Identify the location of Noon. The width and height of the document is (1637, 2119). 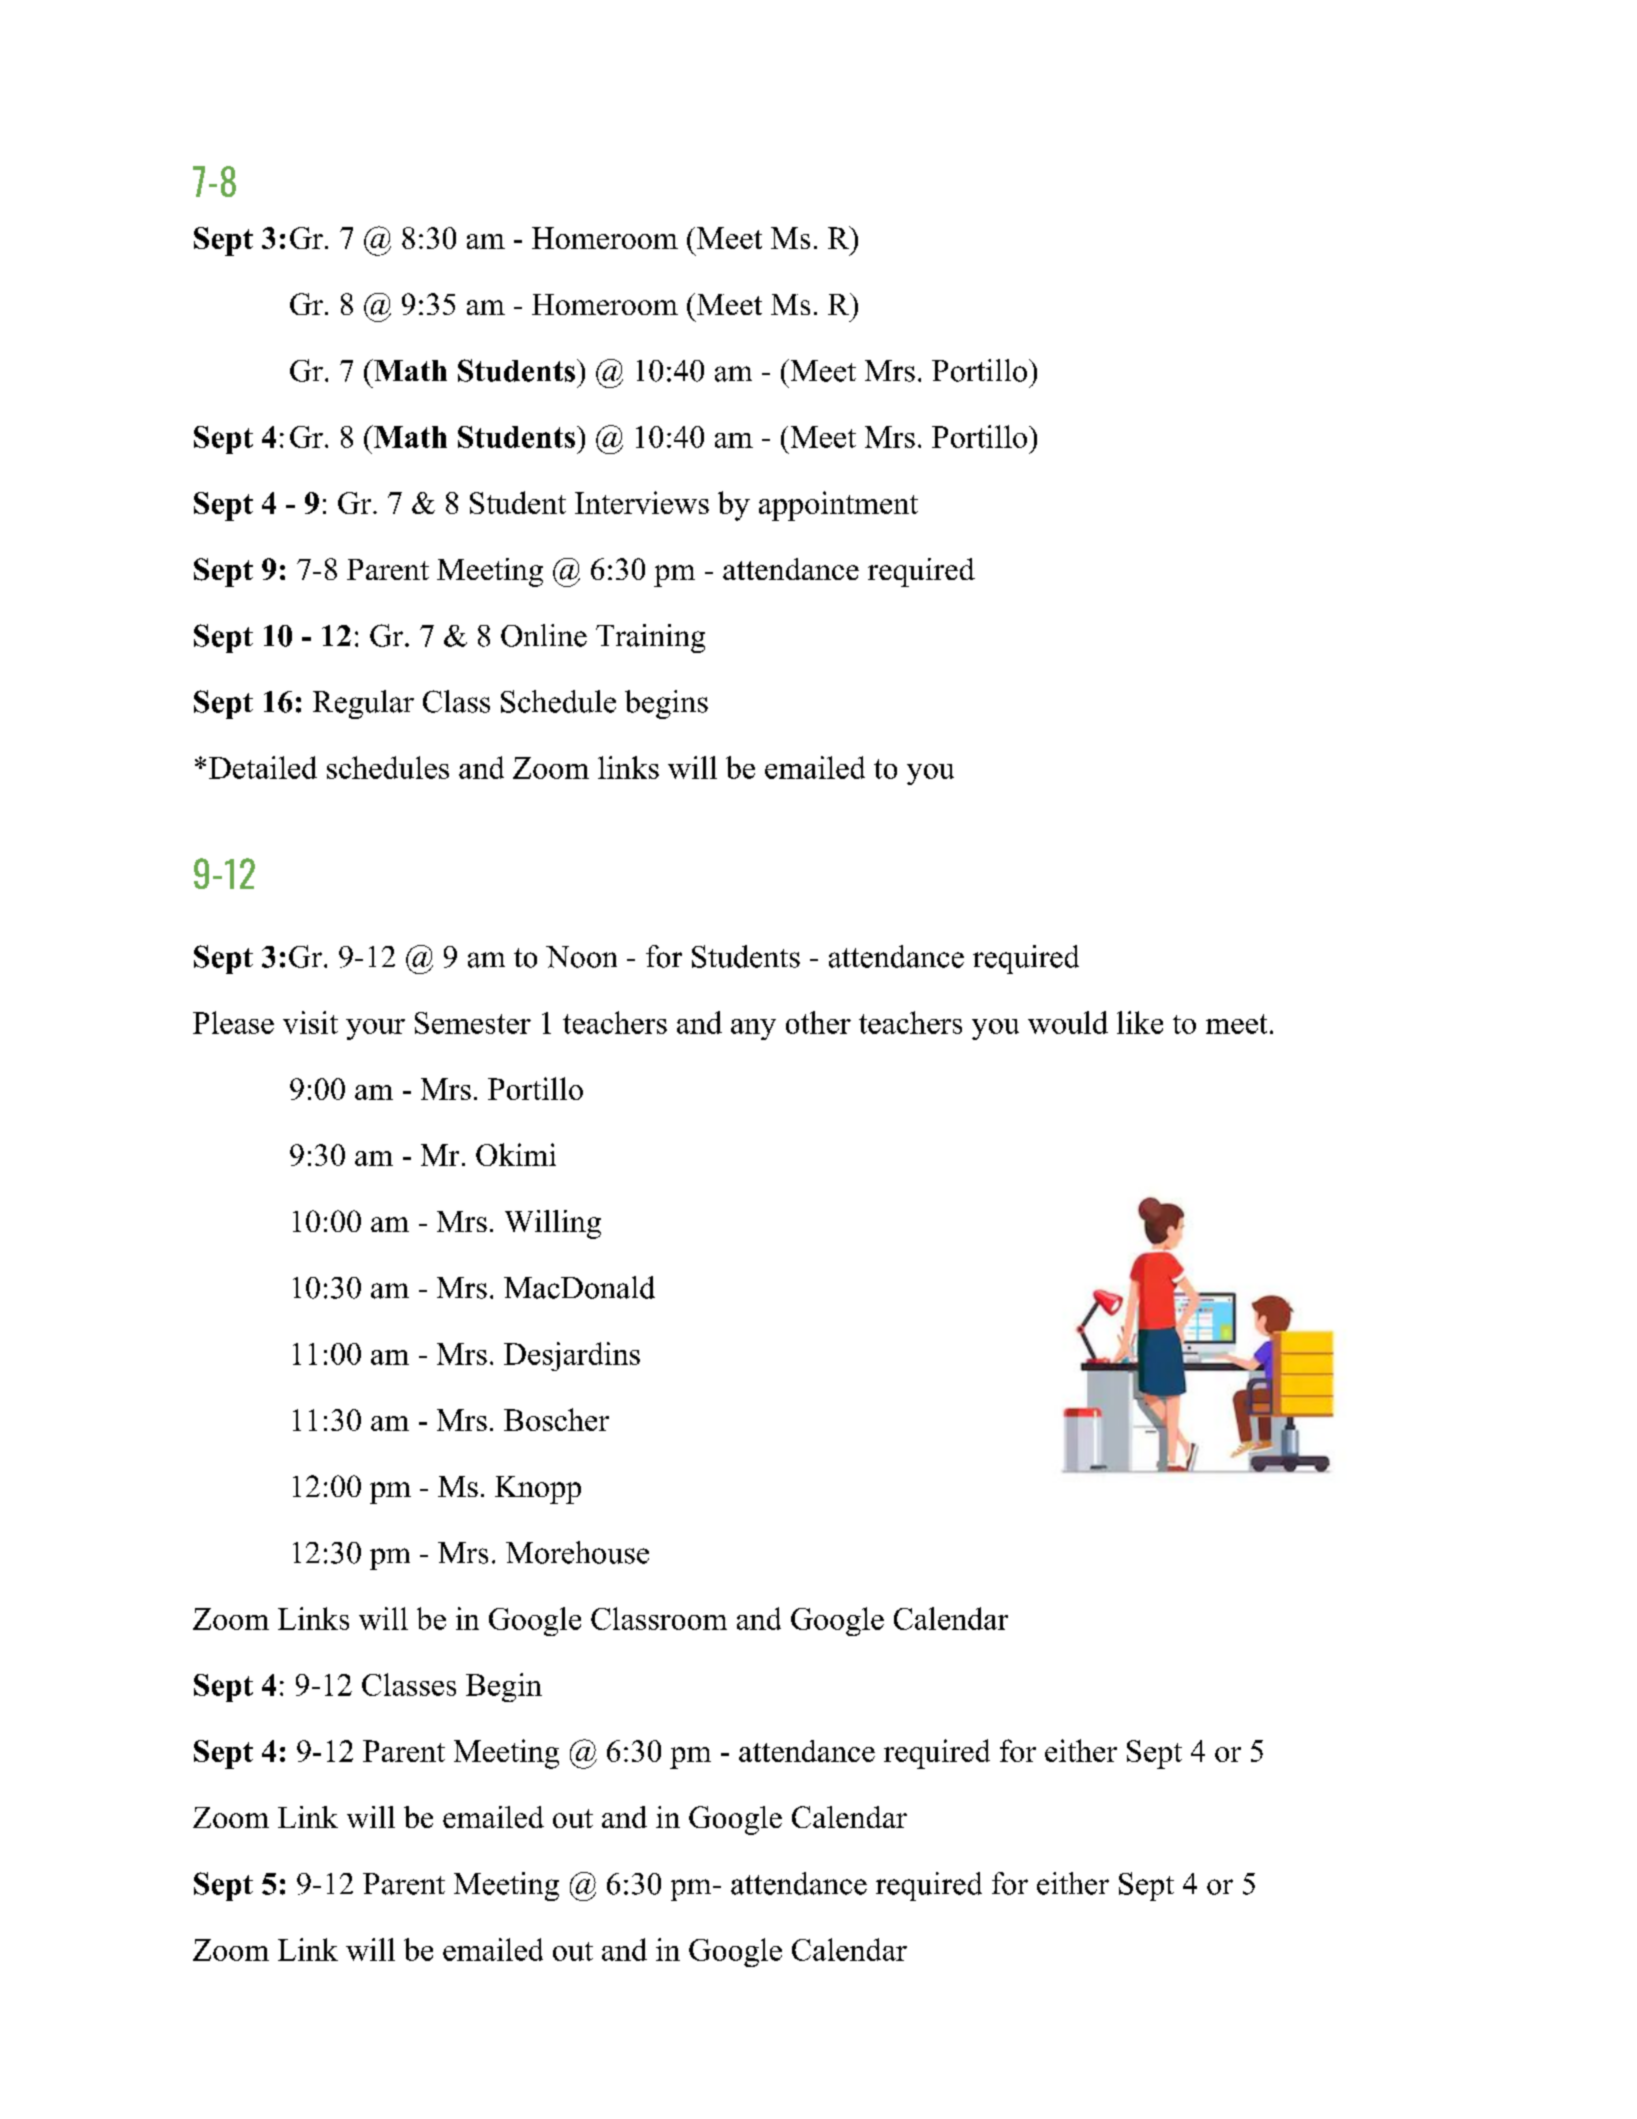
(581, 957).
